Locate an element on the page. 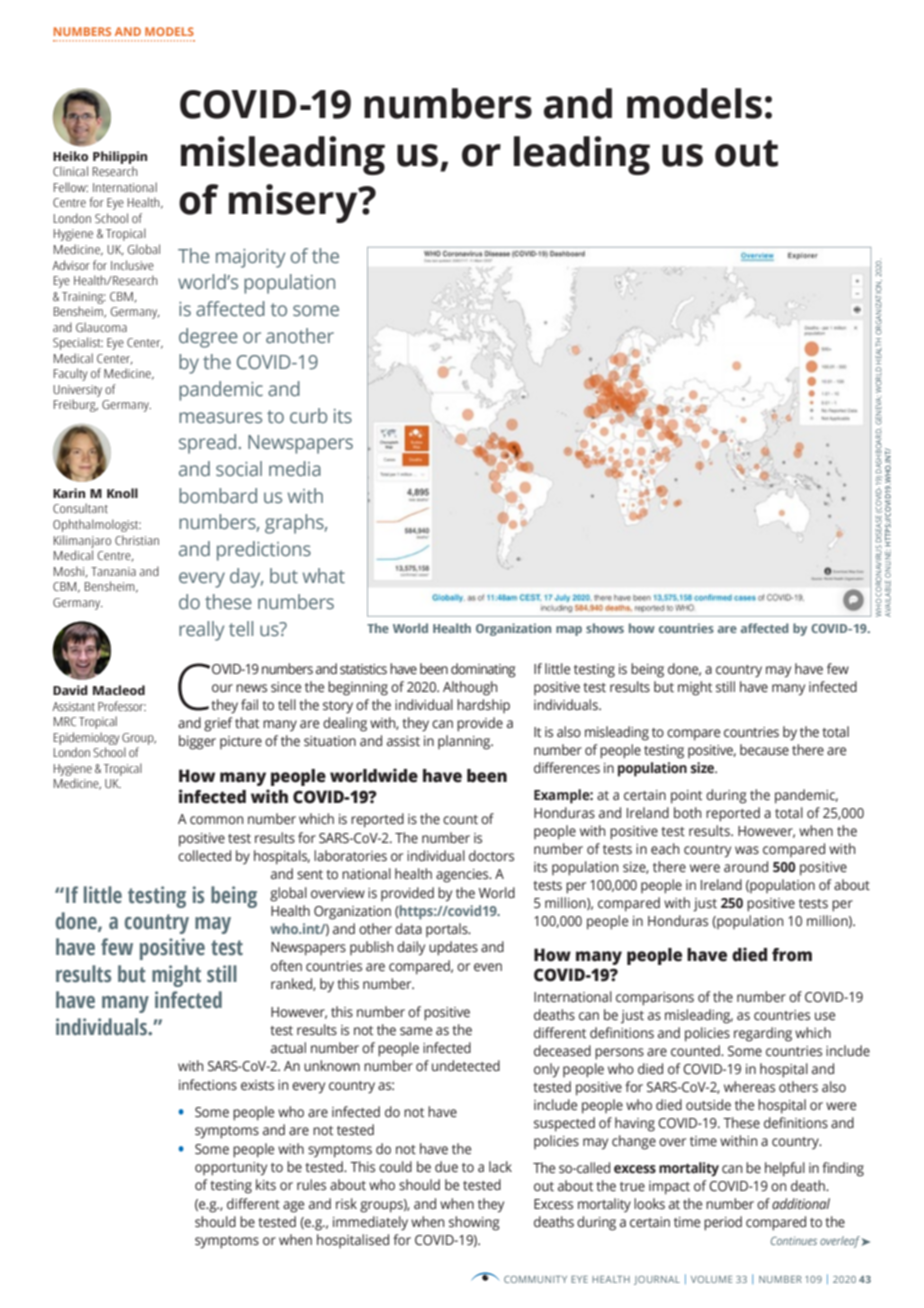 The width and height of the document is (924, 1308). period is located at coordinates (723, 1223).
